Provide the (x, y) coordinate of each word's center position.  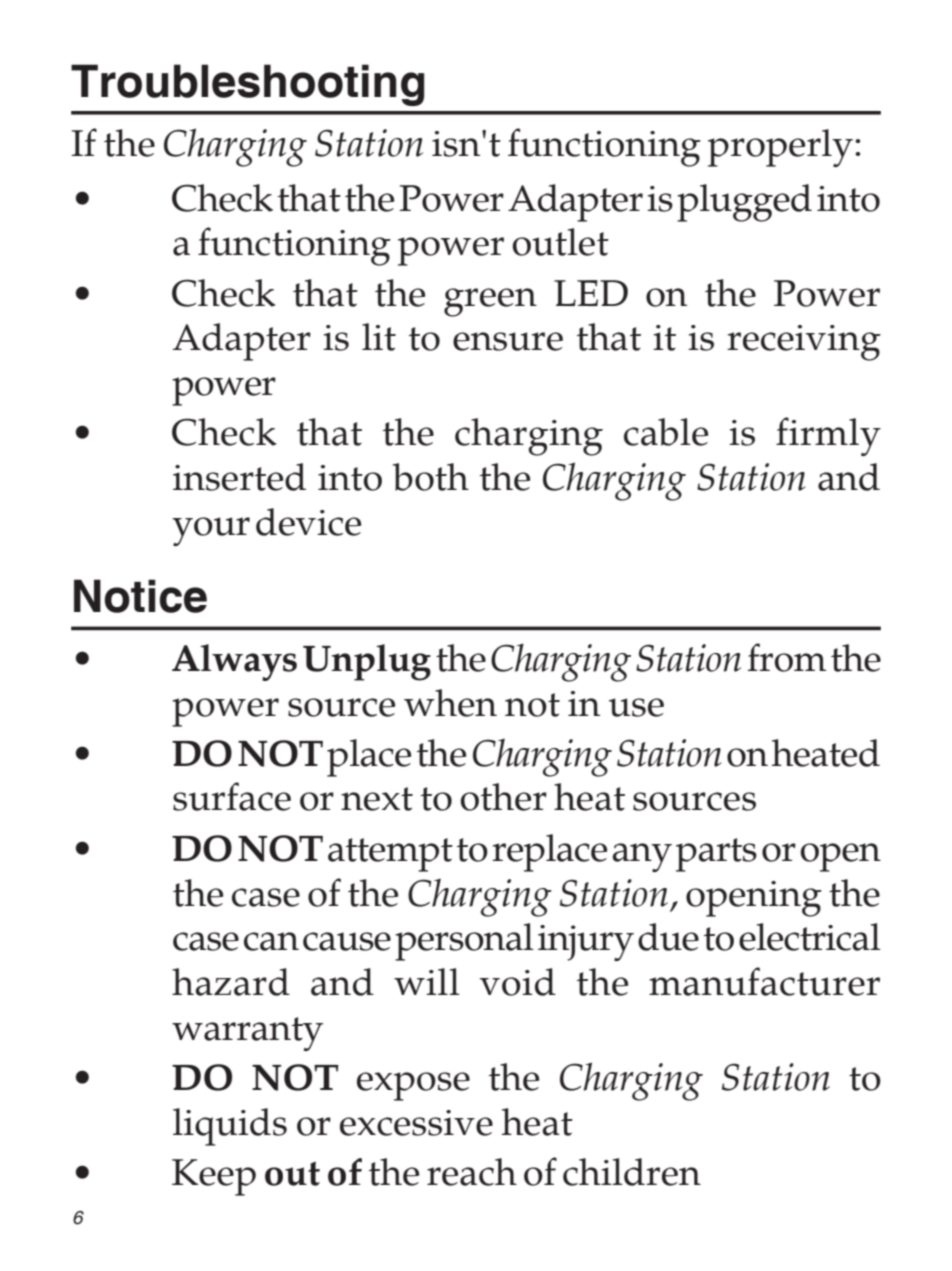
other (503, 797)
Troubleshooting (247, 85)
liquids (230, 1127)
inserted (239, 477)
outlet (560, 242)
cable (666, 432)
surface (232, 796)
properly (780, 148)
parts (716, 855)
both (430, 477)
